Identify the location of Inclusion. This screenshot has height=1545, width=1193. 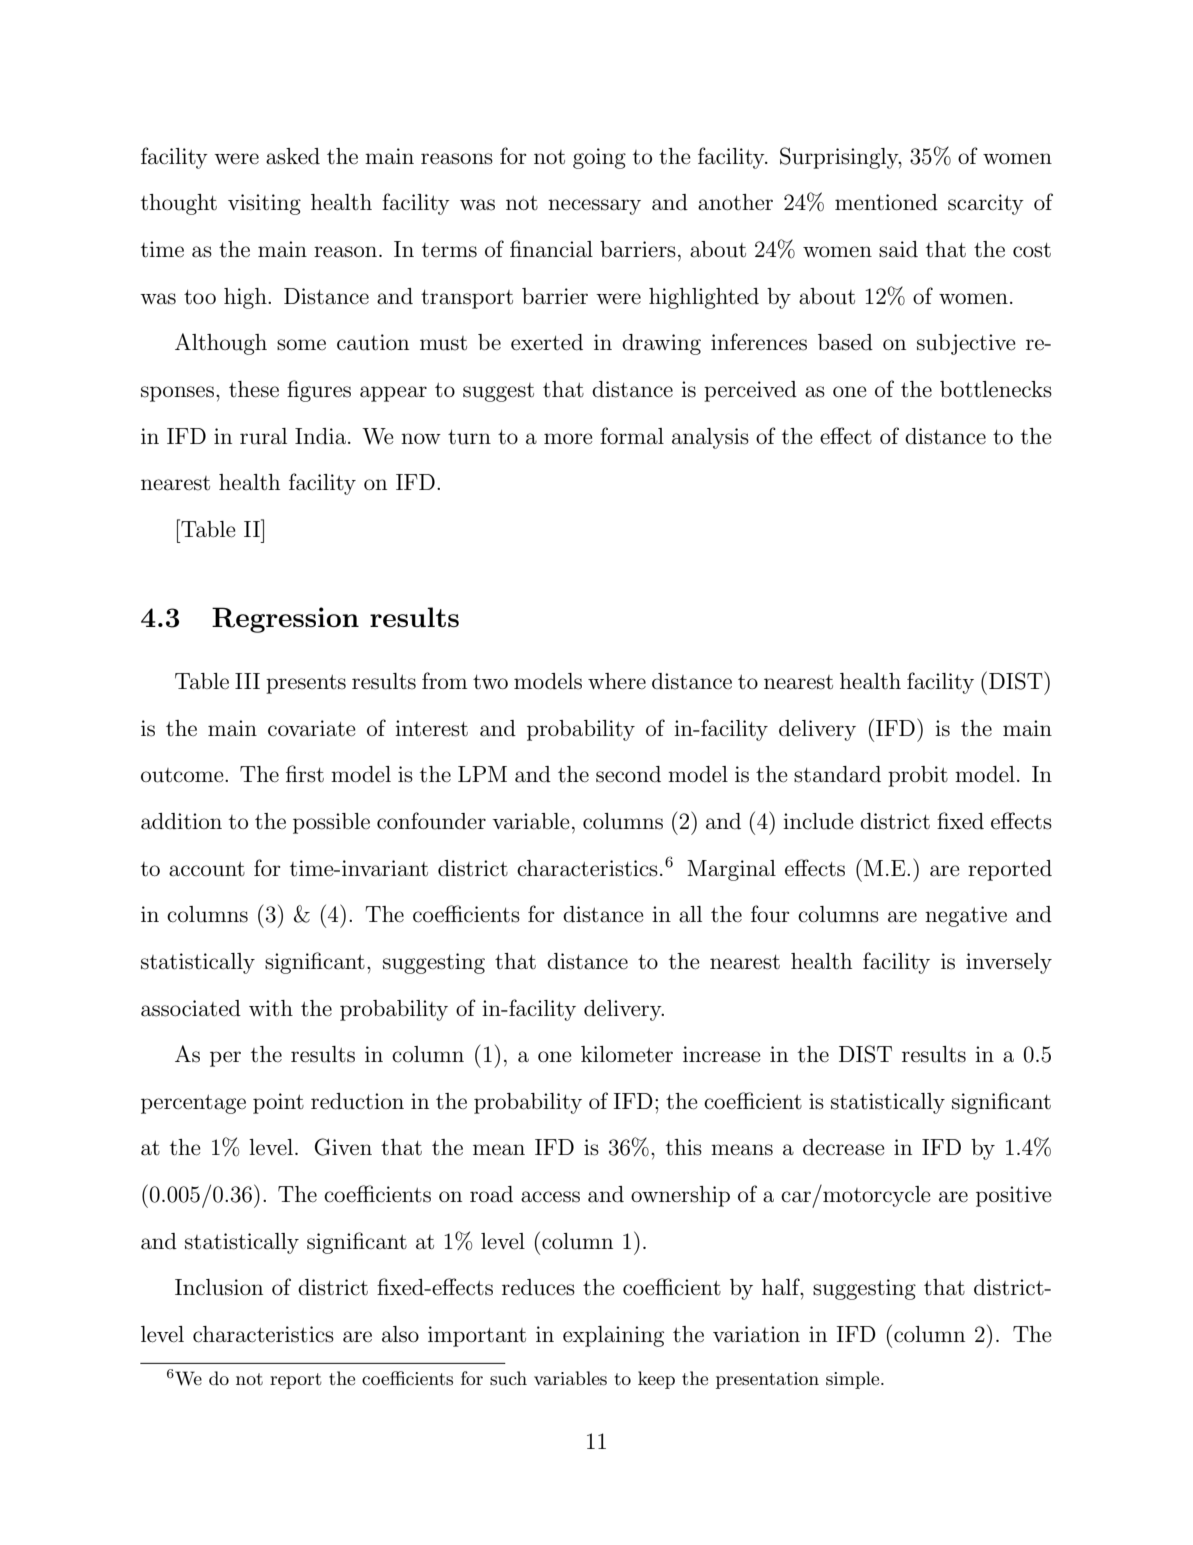
(219, 1287).
